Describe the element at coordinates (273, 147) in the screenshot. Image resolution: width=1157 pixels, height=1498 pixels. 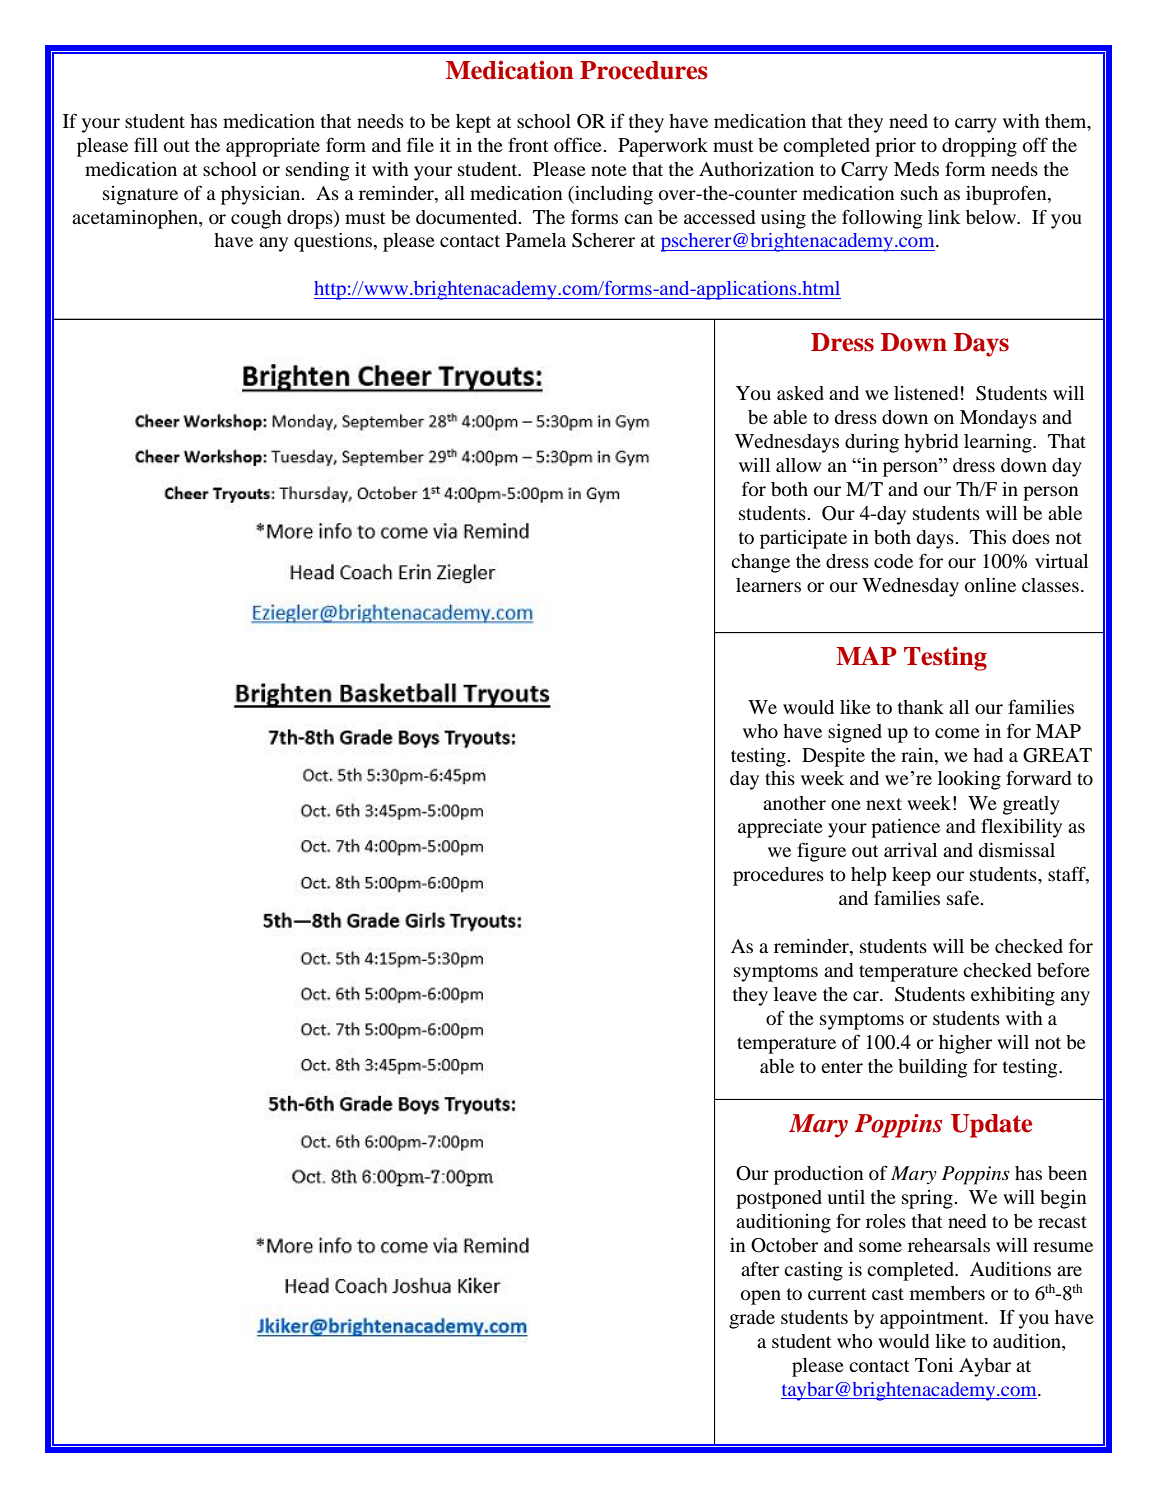
I see `appropriate` at that location.
